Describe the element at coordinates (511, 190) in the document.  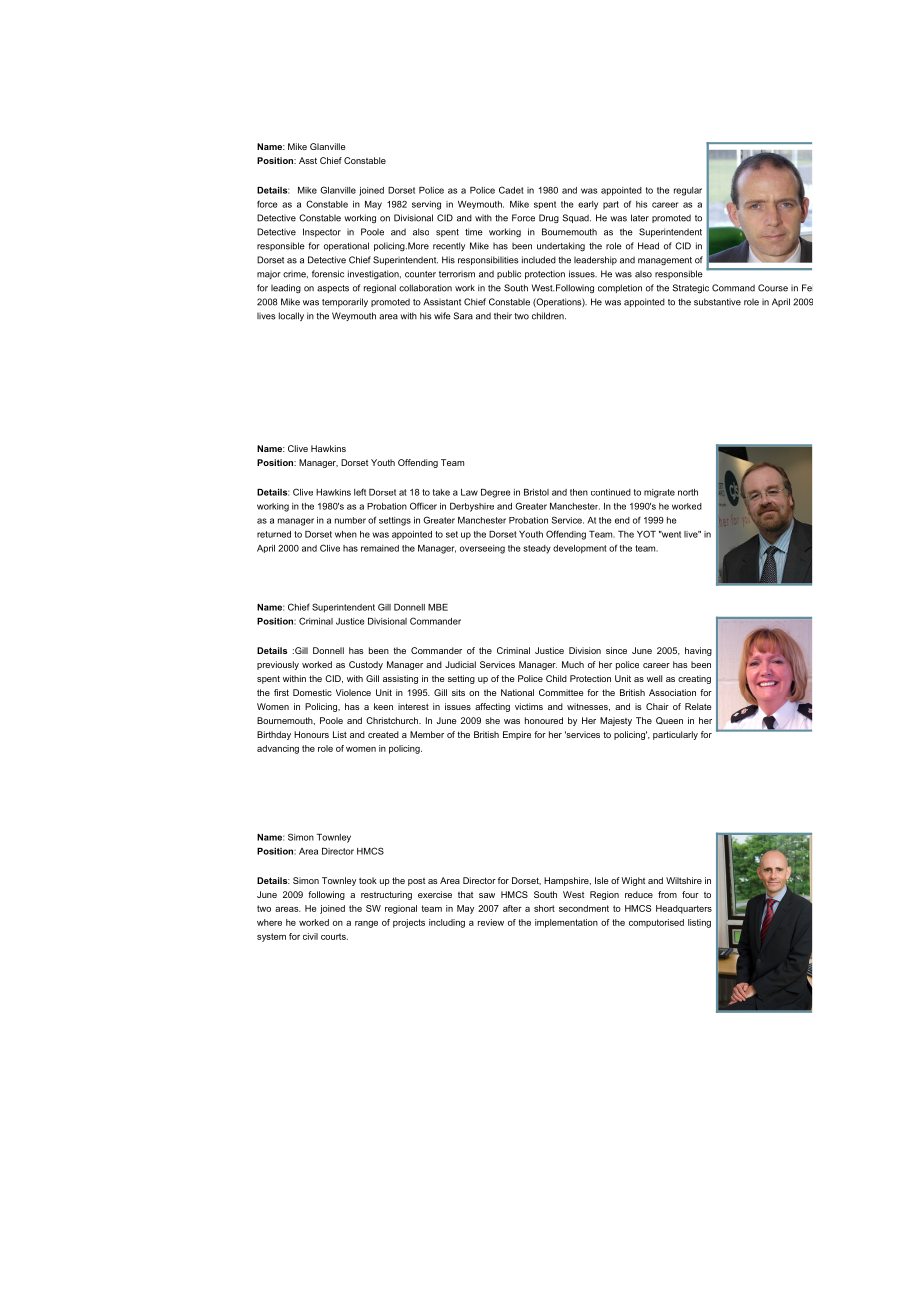
I see `Cadet` at that location.
